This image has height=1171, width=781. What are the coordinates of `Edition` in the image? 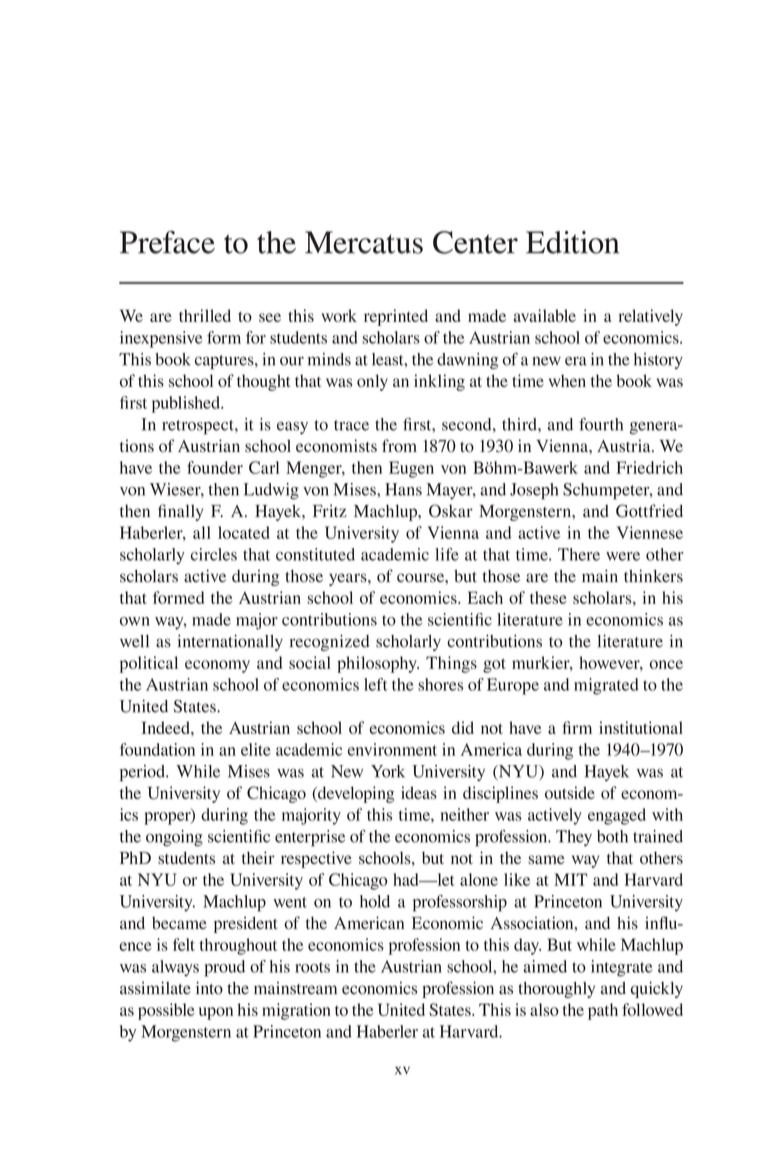 It's located at (572, 242).
